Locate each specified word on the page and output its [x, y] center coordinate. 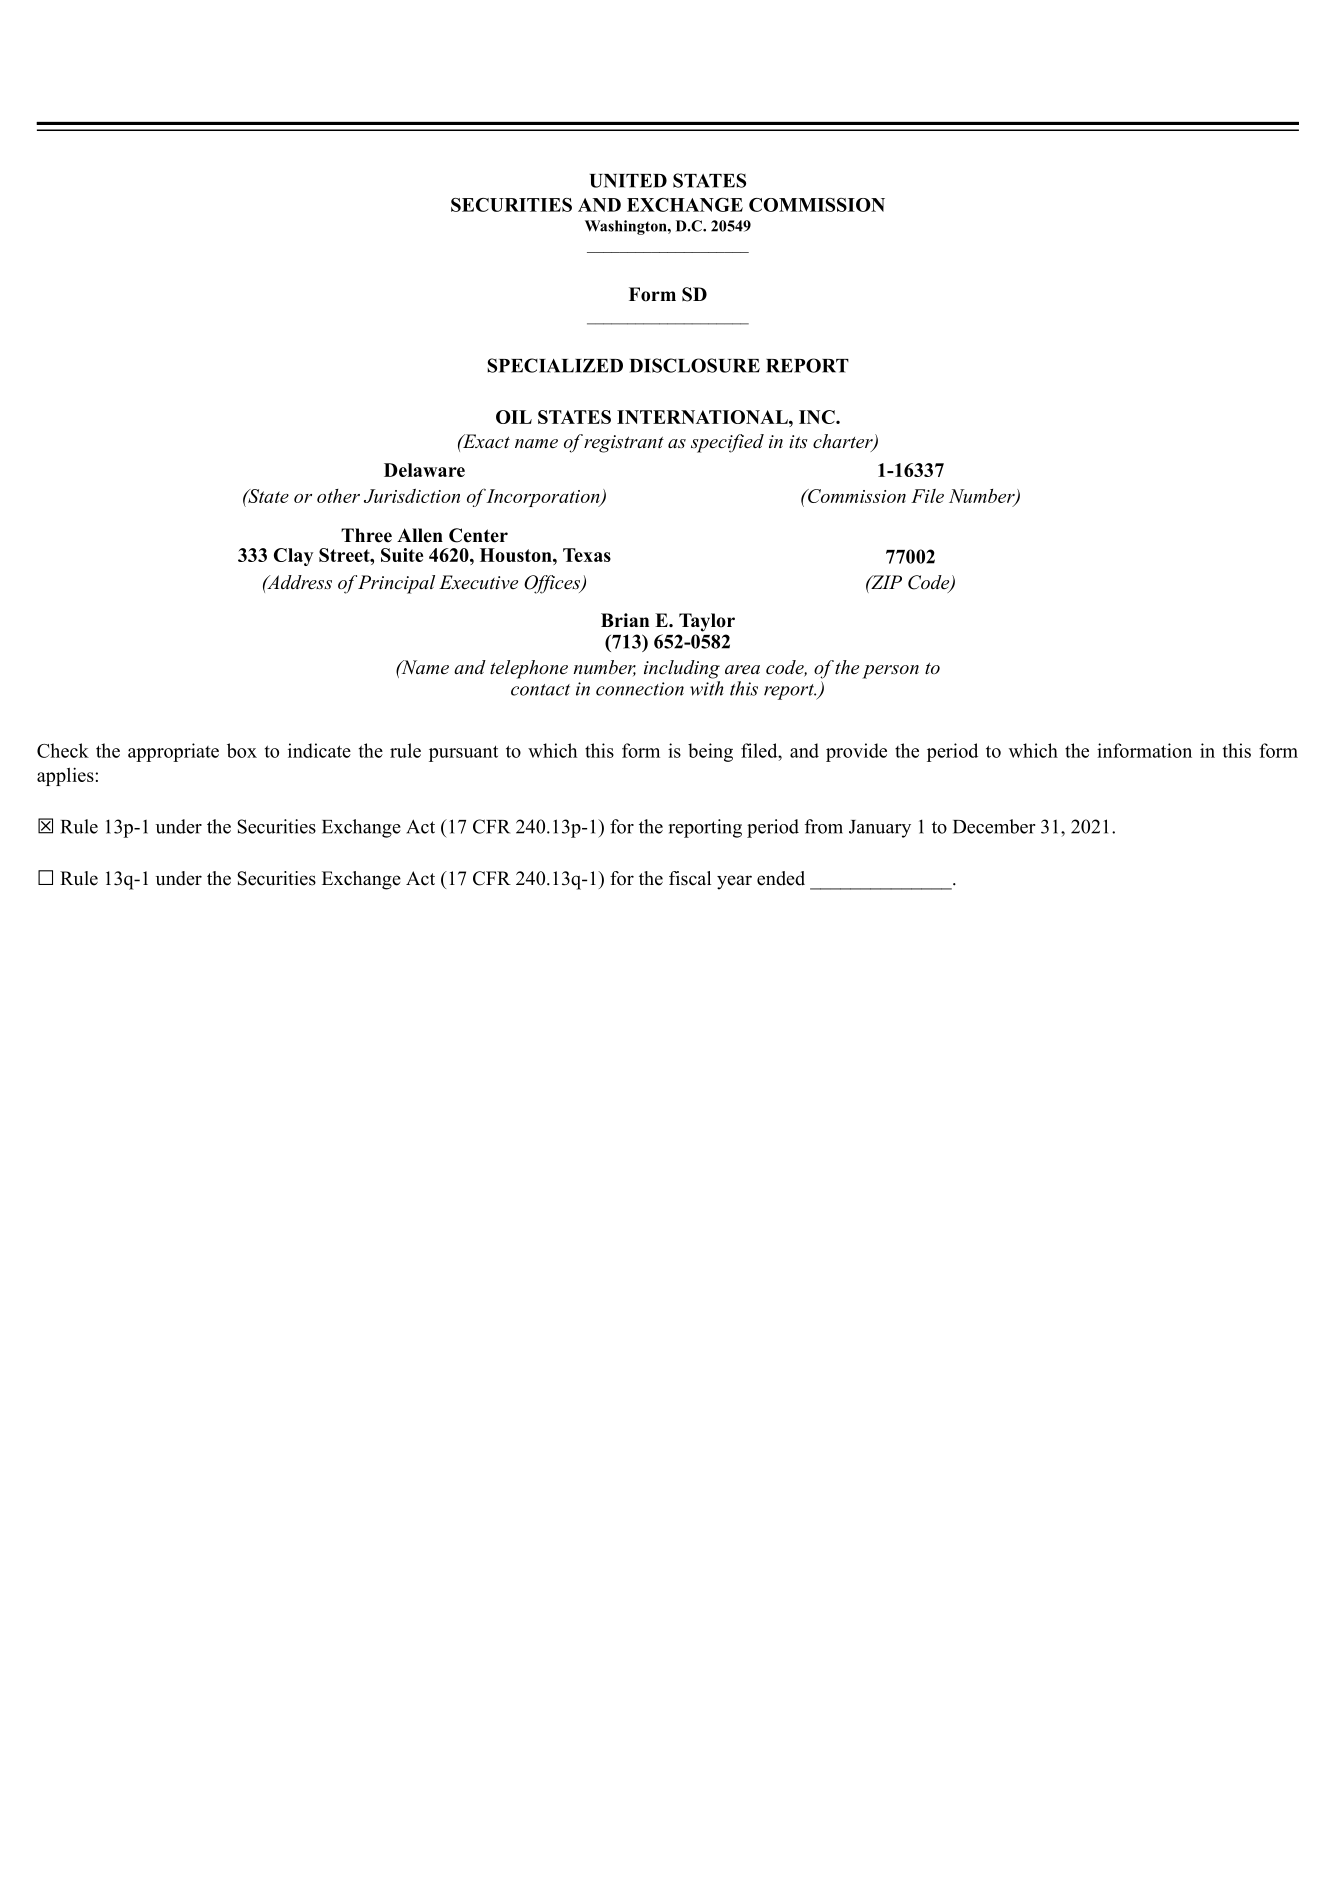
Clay [293, 557]
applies [66, 776]
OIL [514, 417]
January [880, 829]
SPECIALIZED [555, 365]
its [798, 441]
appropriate [173, 752]
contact [540, 690]
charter [844, 442]
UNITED [628, 181]
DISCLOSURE [695, 365]
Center [478, 535]
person [890, 672]
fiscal [690, 878]
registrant [624, 444]
